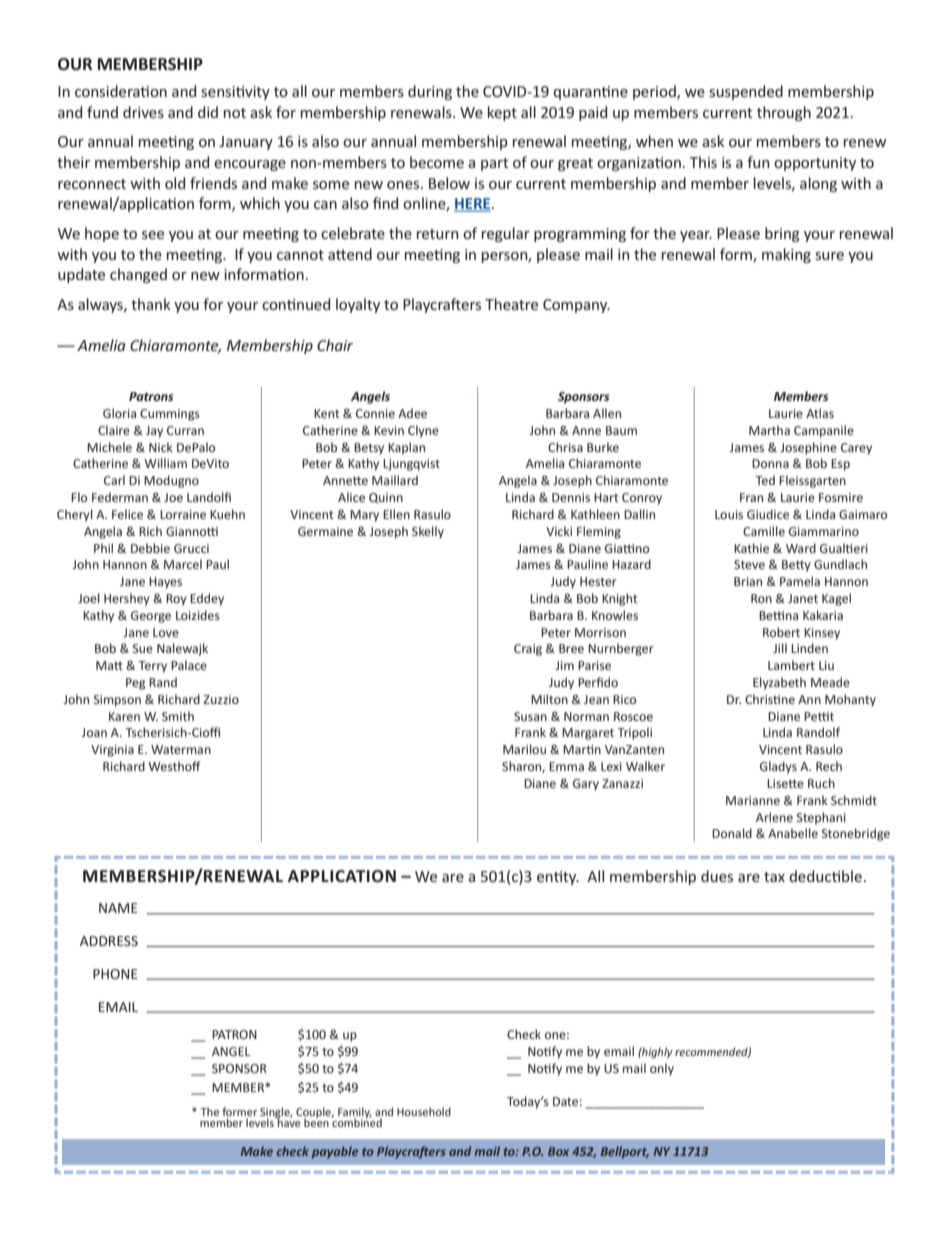  I want to click on have, so click(288, 1121).
